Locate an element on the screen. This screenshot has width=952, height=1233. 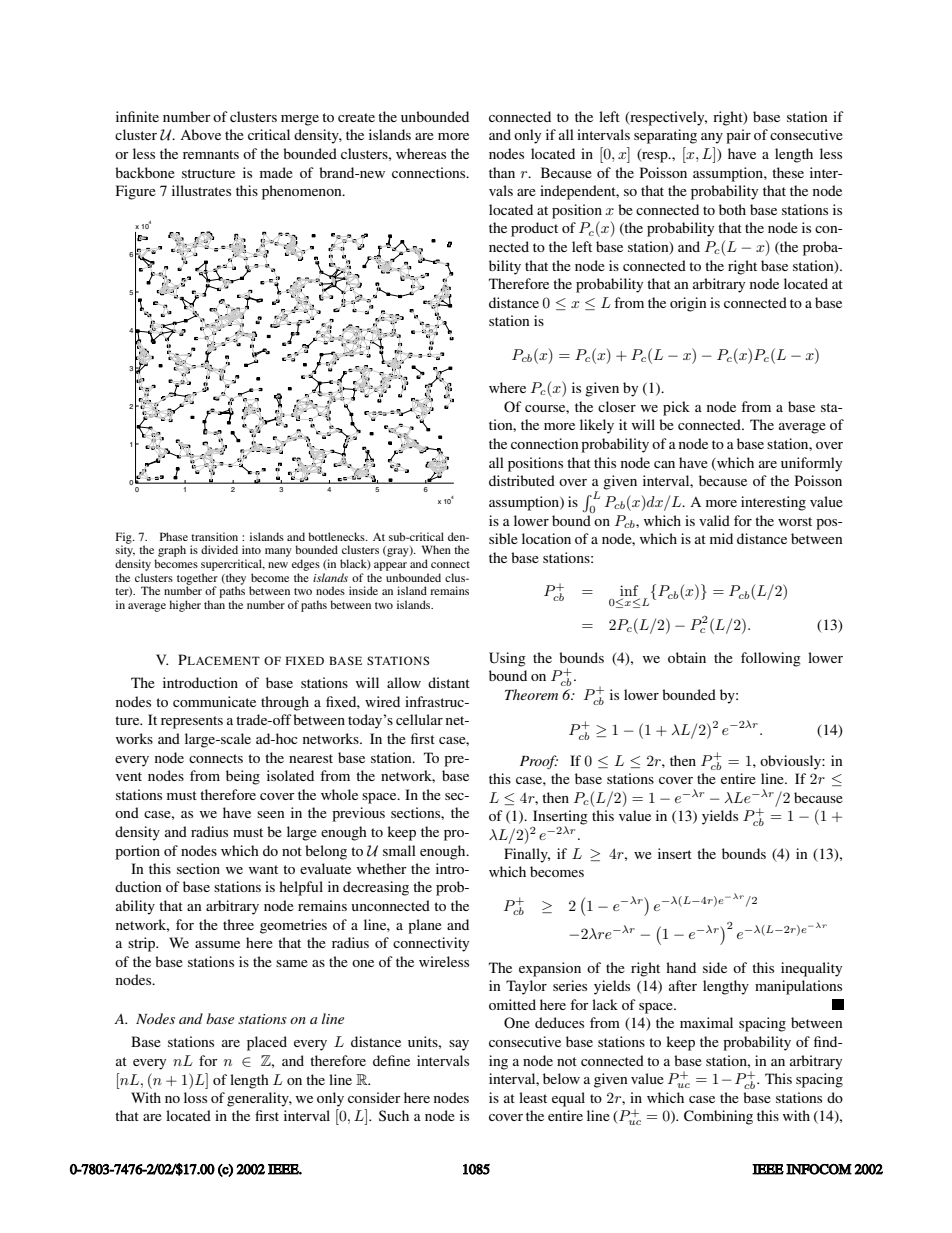
loss is located at coordinates (195, 1097).
